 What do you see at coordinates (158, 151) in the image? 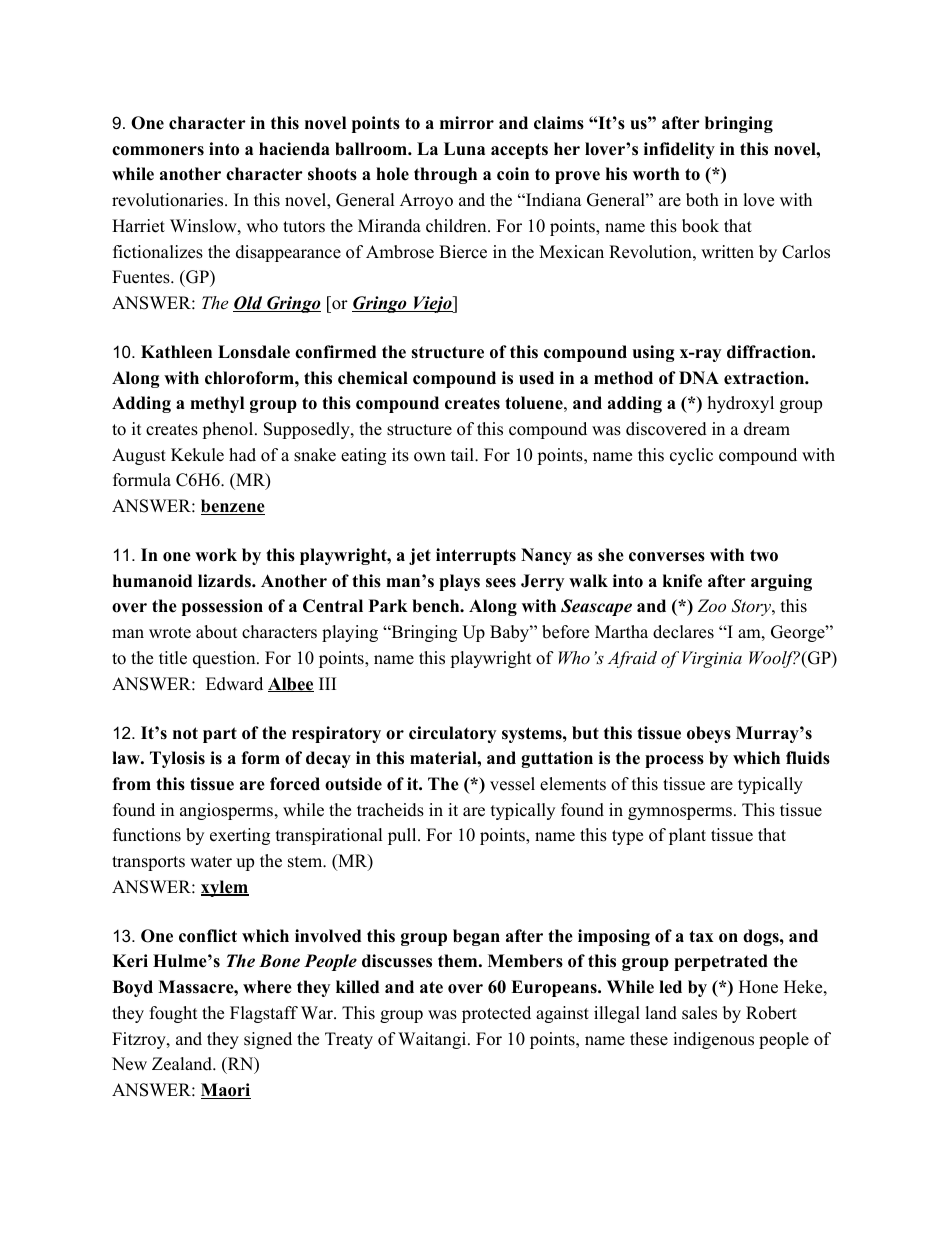
I see `commoners` at bounding box center [158, 151].
